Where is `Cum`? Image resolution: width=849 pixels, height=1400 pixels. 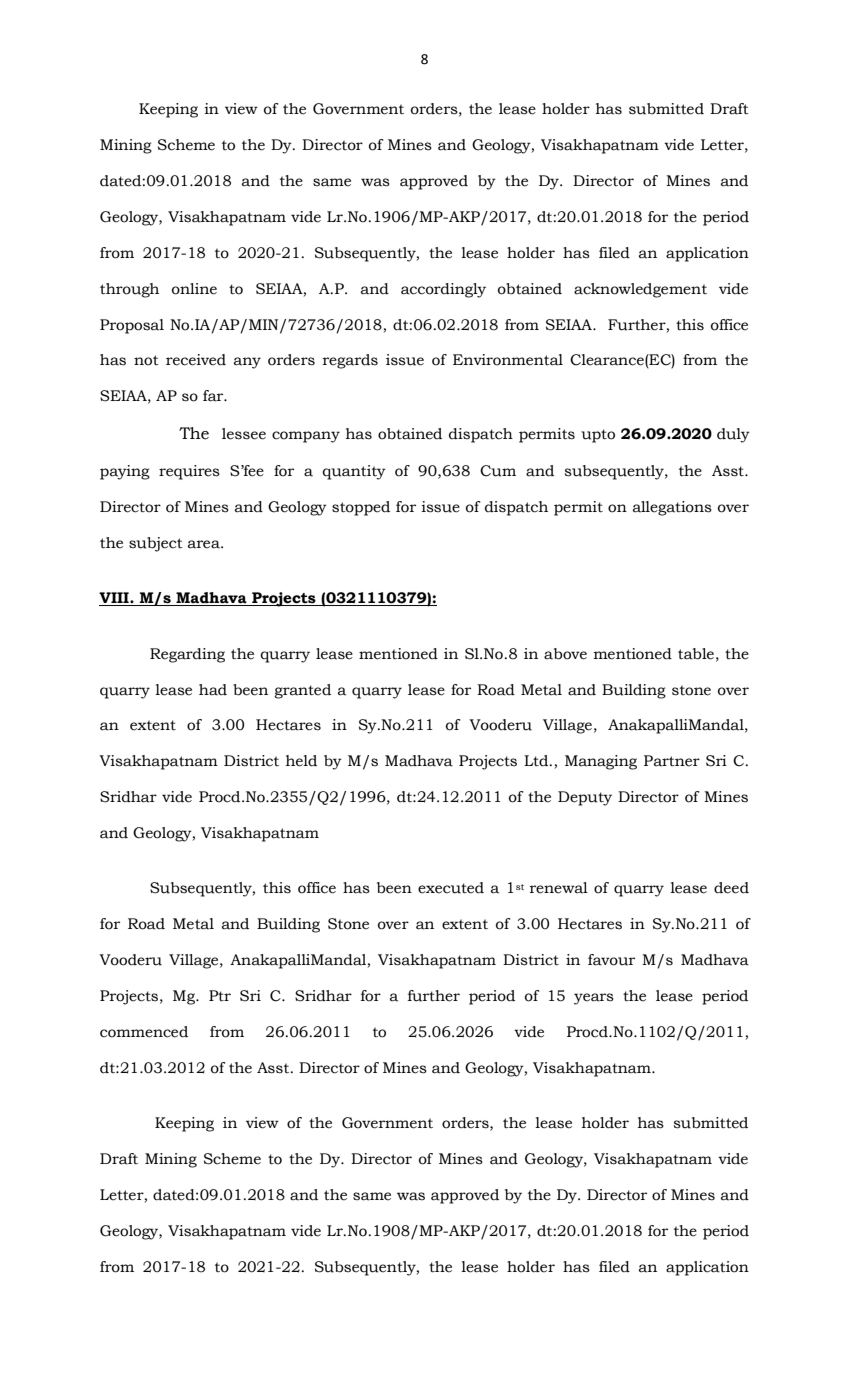
Cum is located at coordinates (498, 471).
